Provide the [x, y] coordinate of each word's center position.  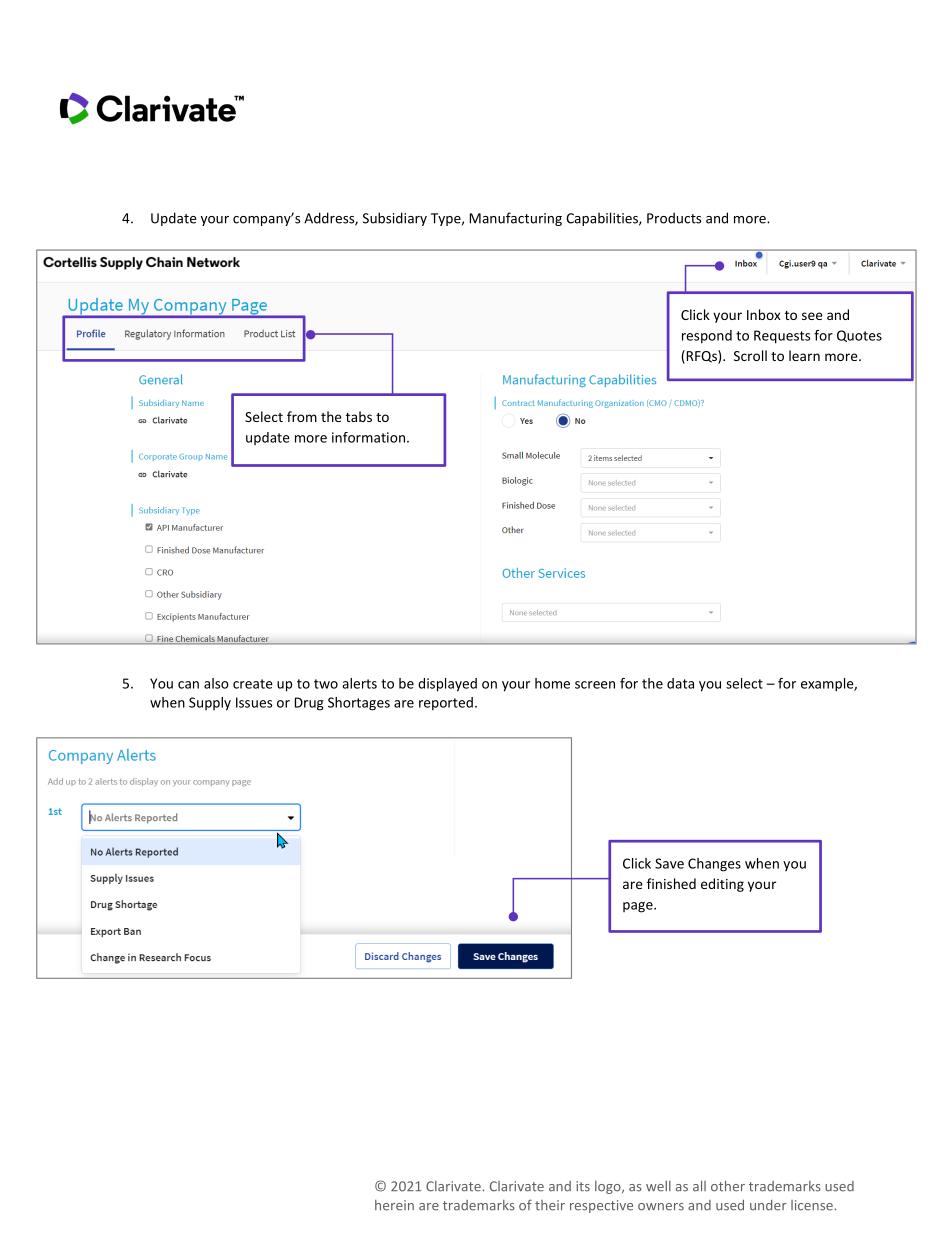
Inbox [764, 314]
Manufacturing [516, 219]
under [768, 1205]
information [368, 437]
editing [722, 885]
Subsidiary [395, 219]
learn [804, 355]
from [302, 416]
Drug [309, 704]
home [552, 683]
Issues [254, 702]
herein [394, 1205]
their [550, 1205]
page [639, 907]
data [680, 683]
